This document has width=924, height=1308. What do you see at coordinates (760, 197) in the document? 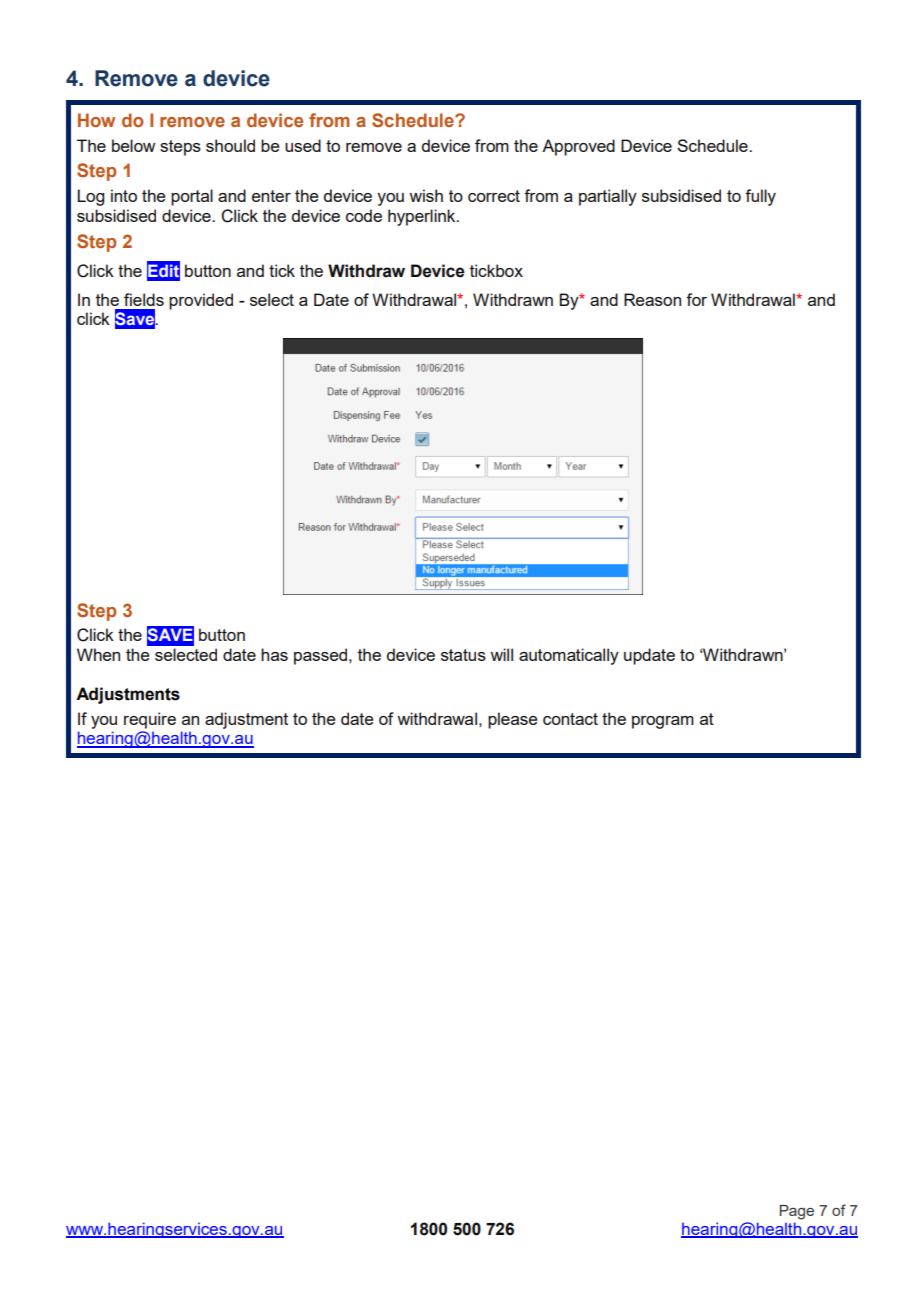
I see `fully` at bounding box center [760, 197].
